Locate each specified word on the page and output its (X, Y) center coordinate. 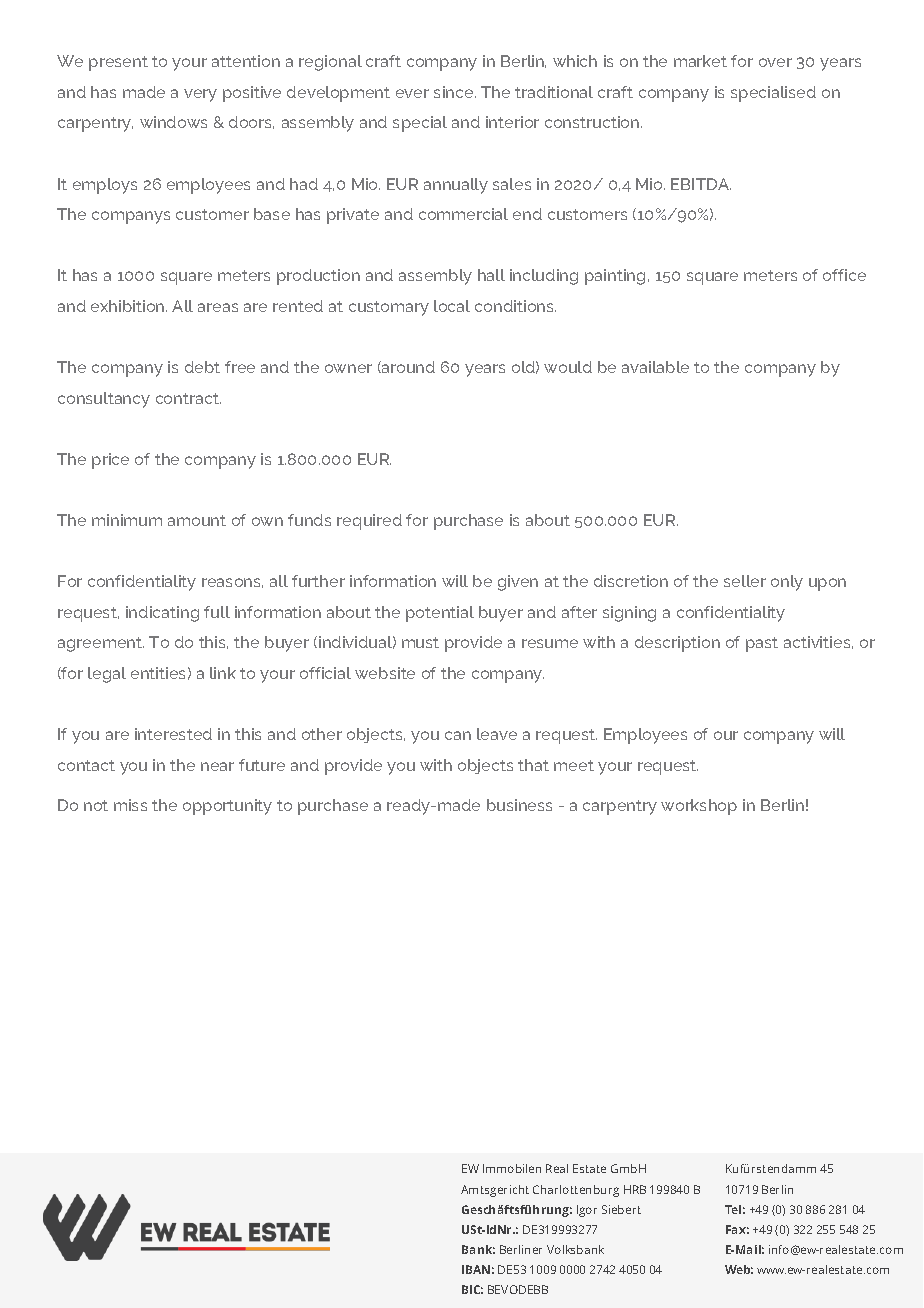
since (455, 92)
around (407, 367)
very (200, 95)
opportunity (227, 807)
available (655, 367)
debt (202, 367)
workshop (699, 807)
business (519, 805)
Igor (587, 1211)
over (775, 62)
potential (440, 614)
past (762, 644)
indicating (162, 614)
